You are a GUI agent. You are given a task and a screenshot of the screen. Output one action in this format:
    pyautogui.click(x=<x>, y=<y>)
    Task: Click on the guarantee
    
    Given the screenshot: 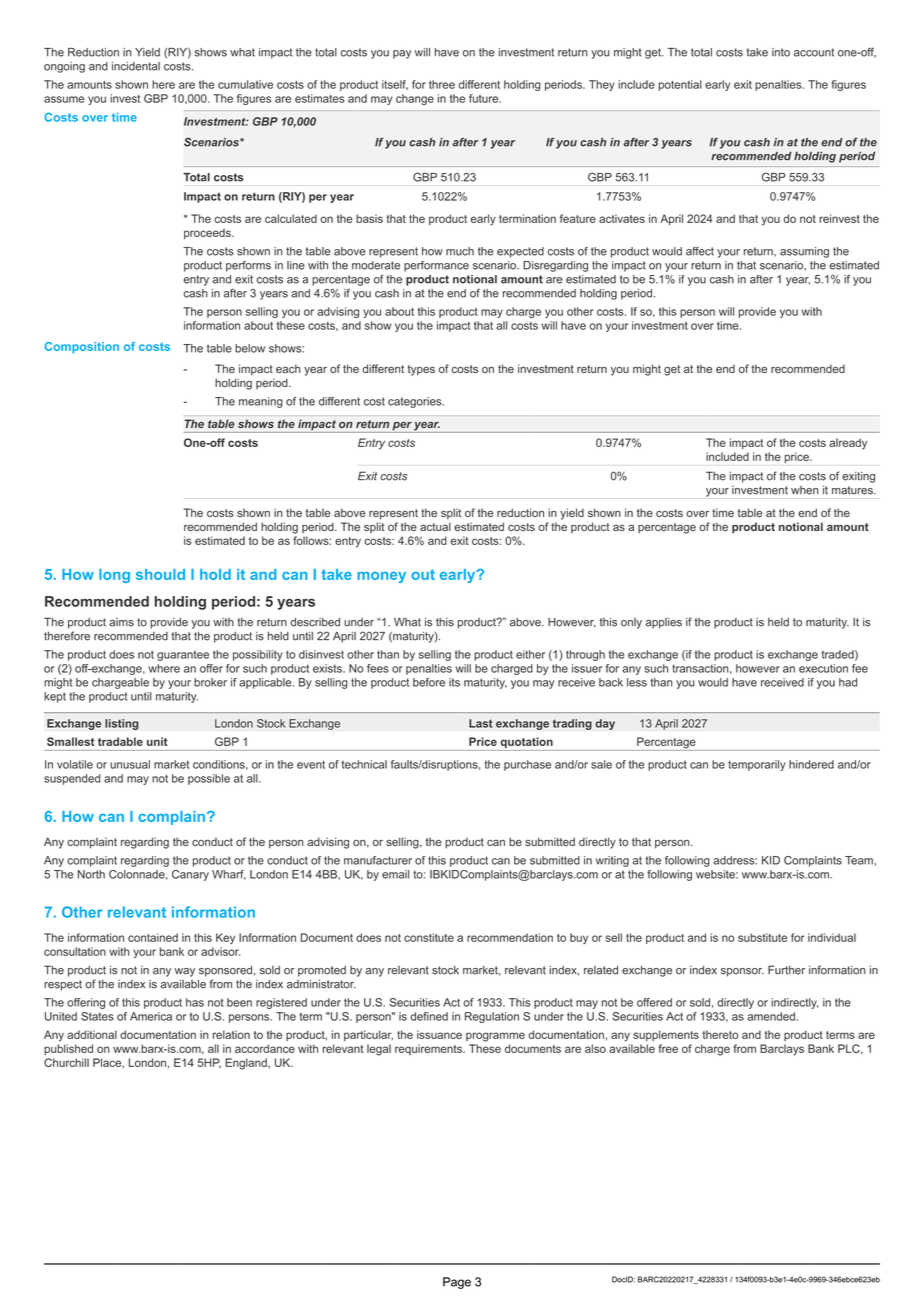 What is the action you would take?
    pyautogui.click(x=183, y=656)
